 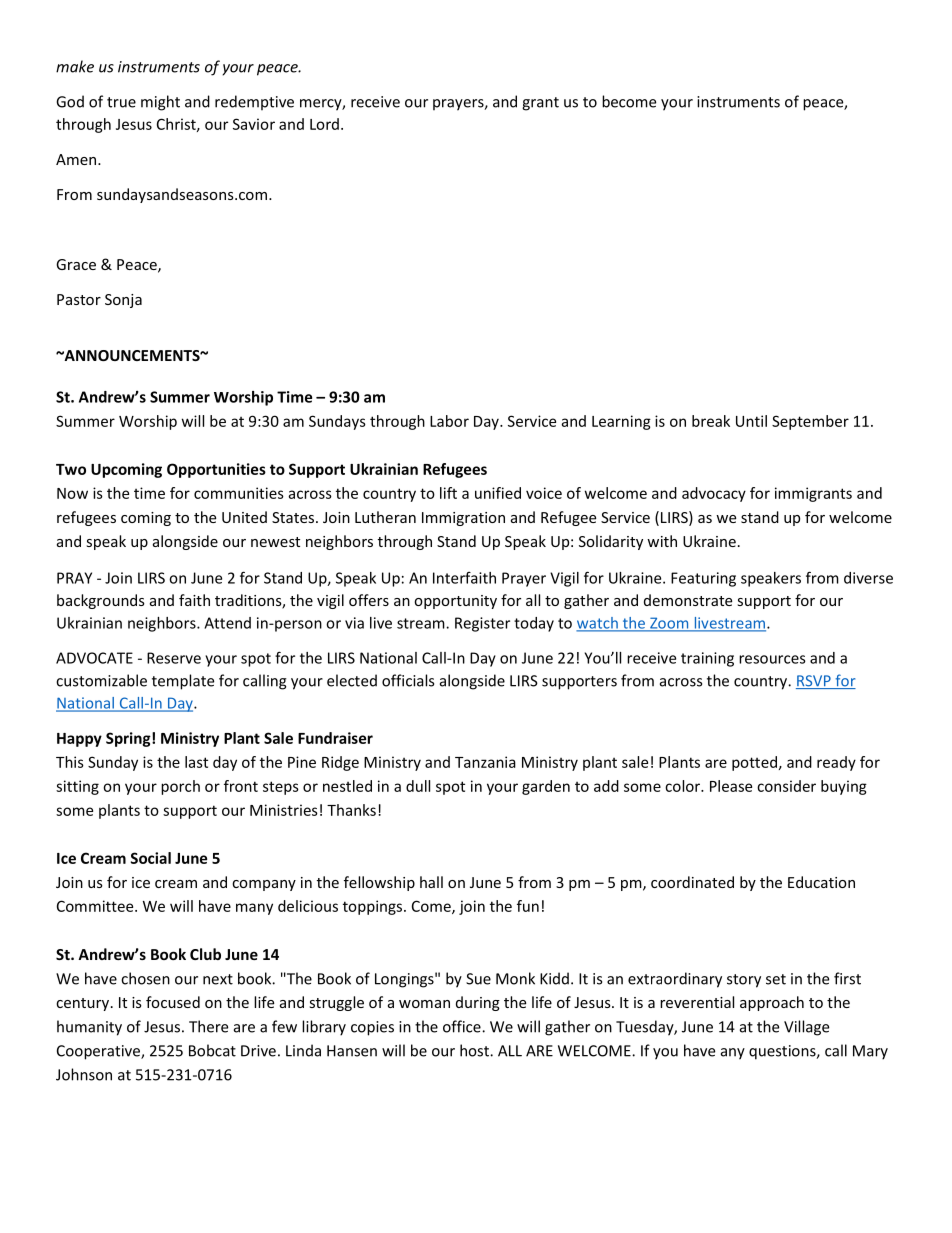 I want to click on Opportunities, so click(x=216, y=470).
